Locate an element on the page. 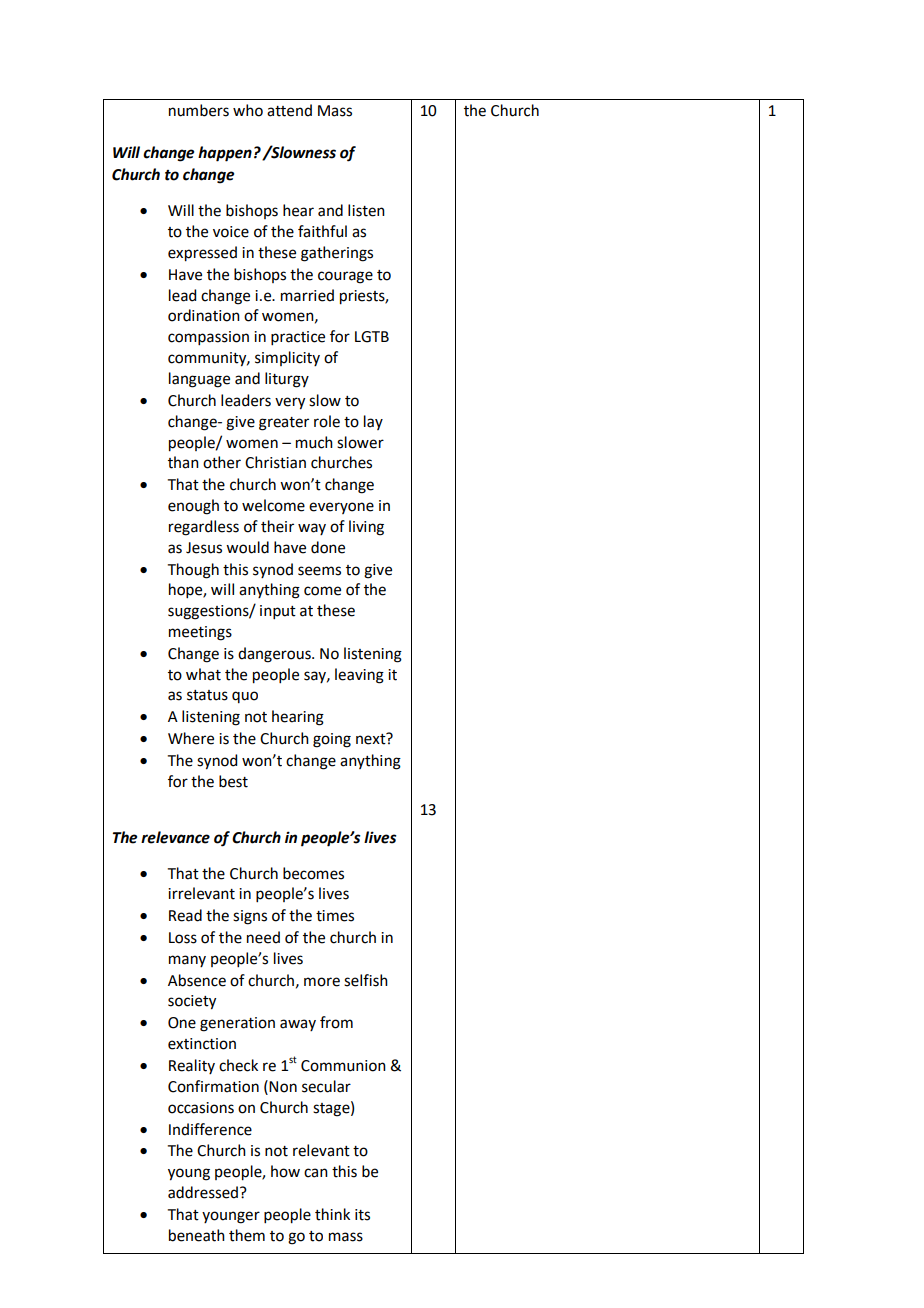  its is located at coordinates (362, 1215).
